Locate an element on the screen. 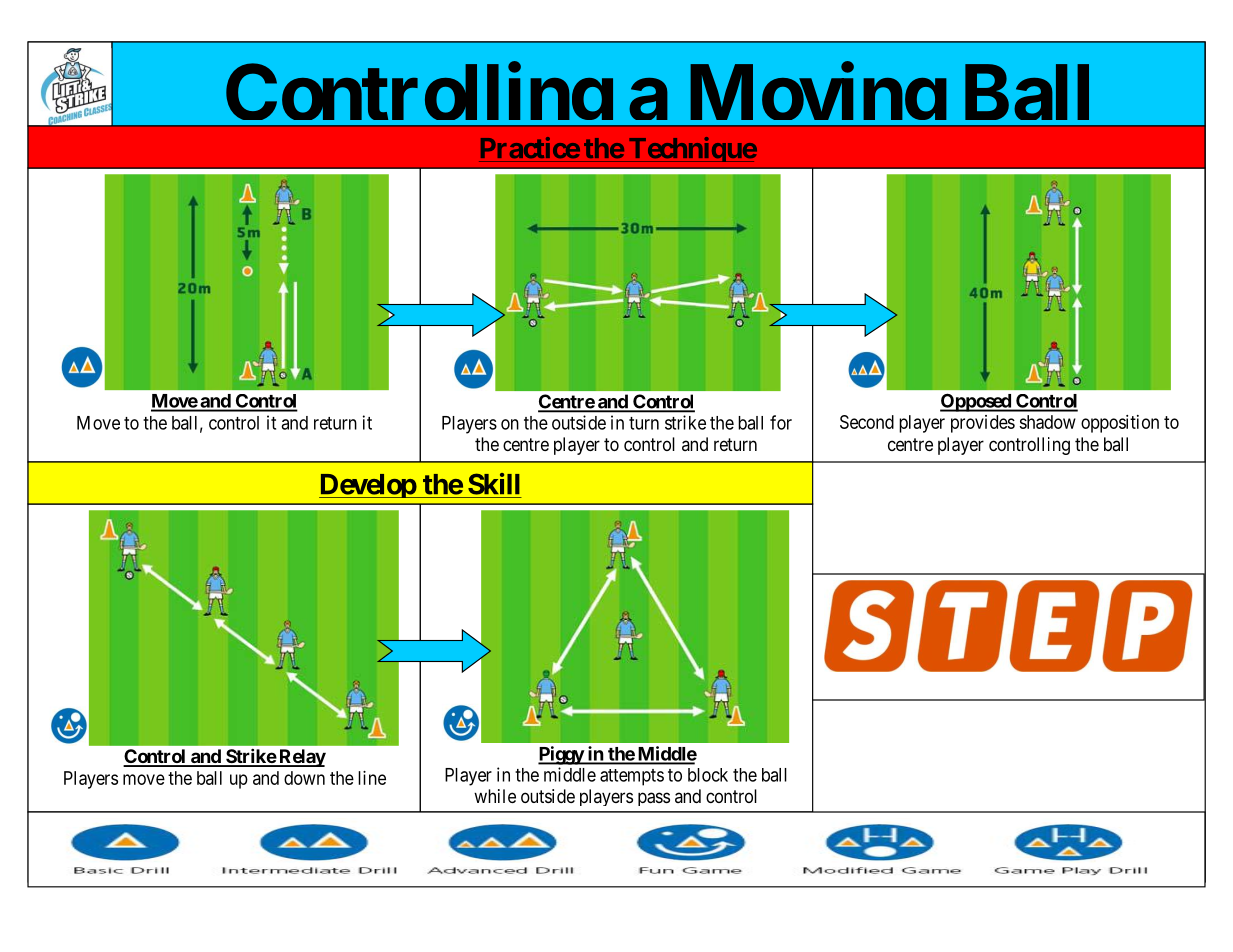 The height and width of the screenshot is (952, 1233). down is located at coordinates (304, 778).
